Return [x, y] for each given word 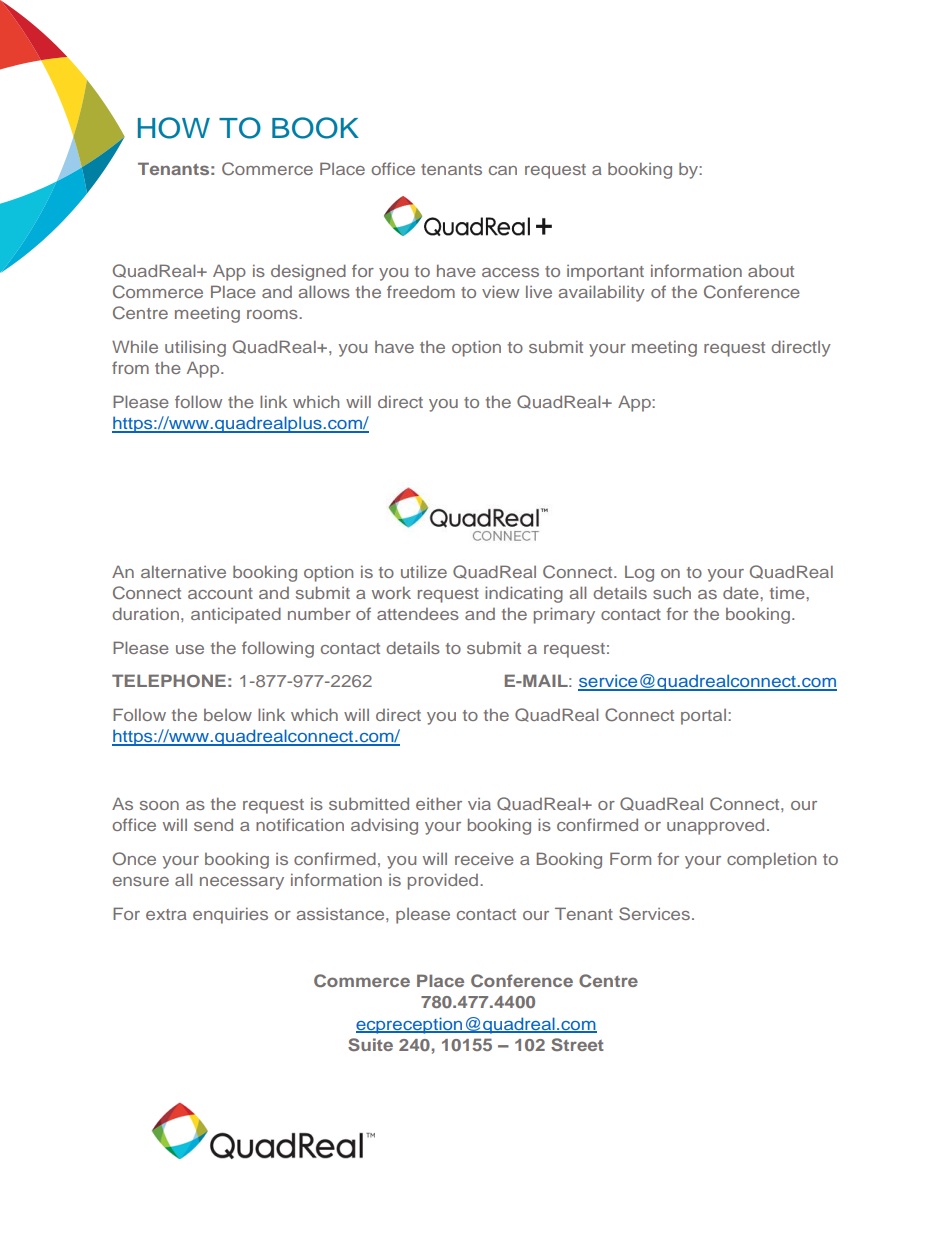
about [771, 270]
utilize [424, 571]
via [479, 804]
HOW [174, 128]
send [213, 824]
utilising [195, 348]
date [742, 592]
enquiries [230, 915]
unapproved [715, 826]
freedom [421, 291]
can [503, 170]
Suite [370, 1045]
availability [601, 293]
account [220, 593]
